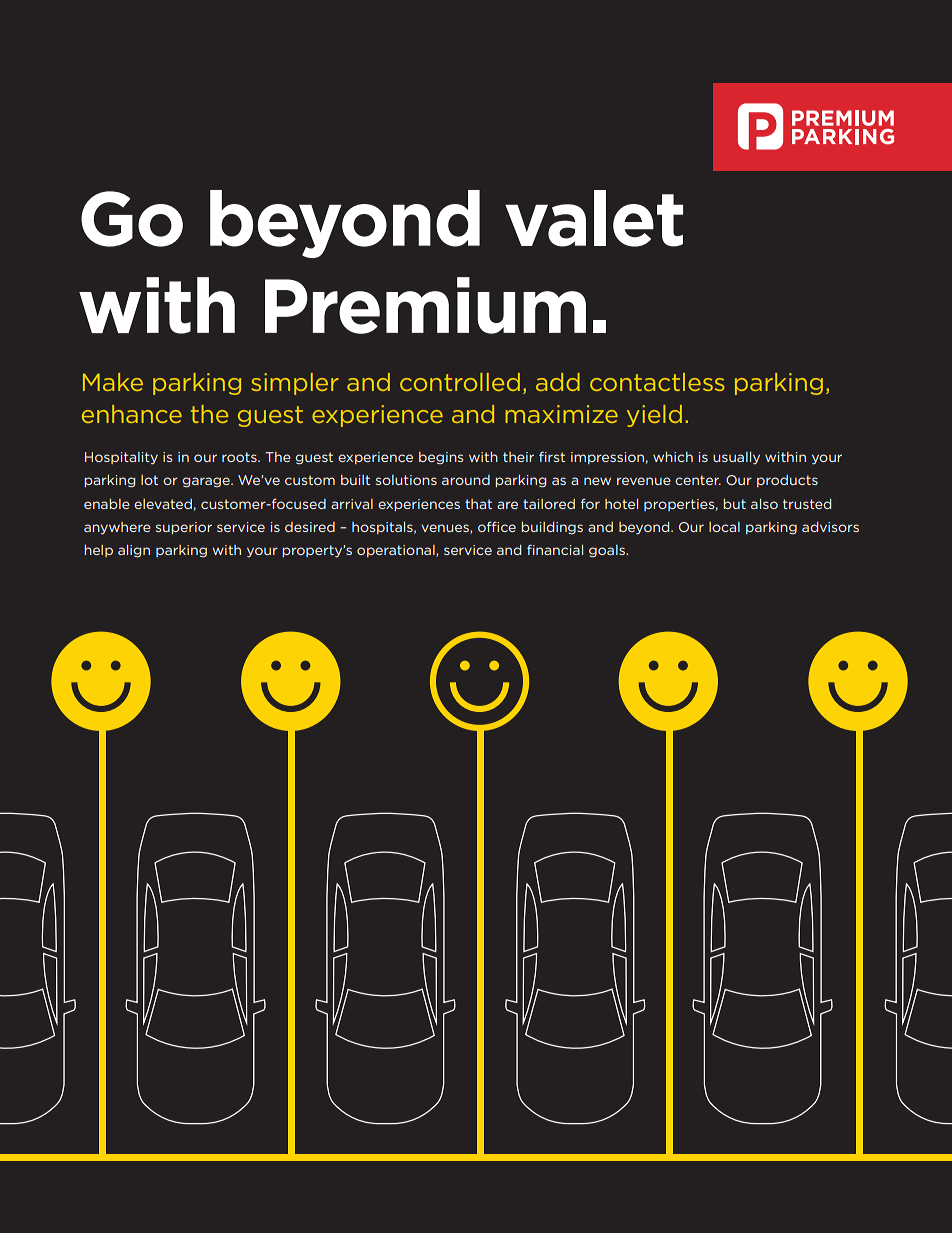 This page has width=952, height=1233. Describe the element at coordinates (113, 382) in the page. I see `Make` at that location.
